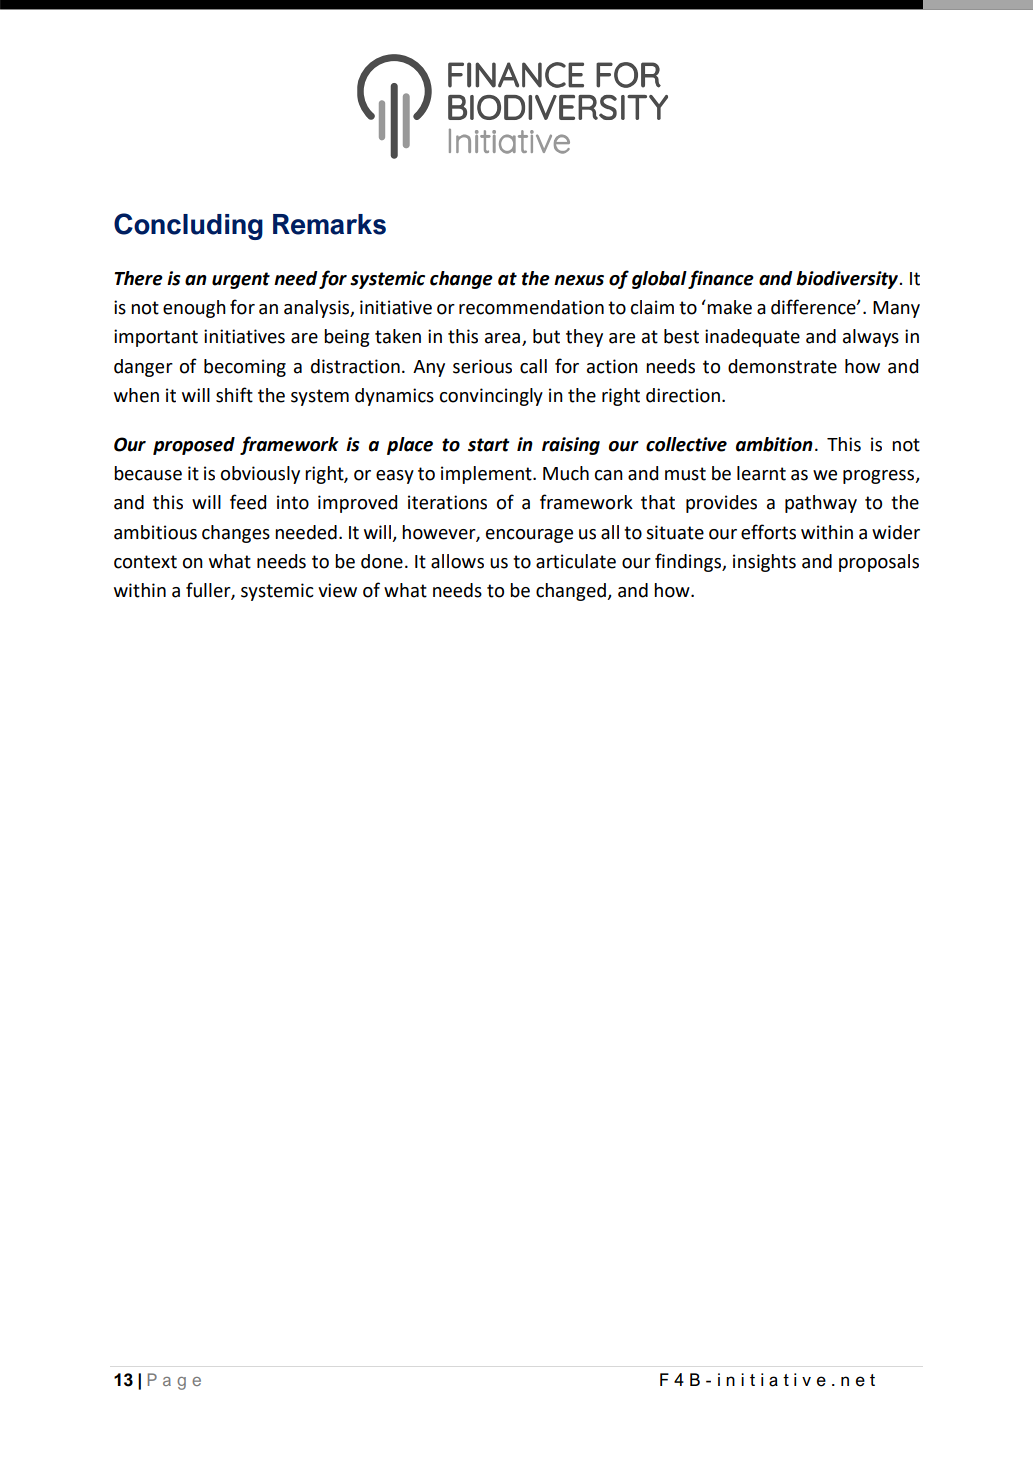 This page has height=1462, width=1033. Describe the element at coordinates (329, 224) in the page. I see `Remarks` at that location.
